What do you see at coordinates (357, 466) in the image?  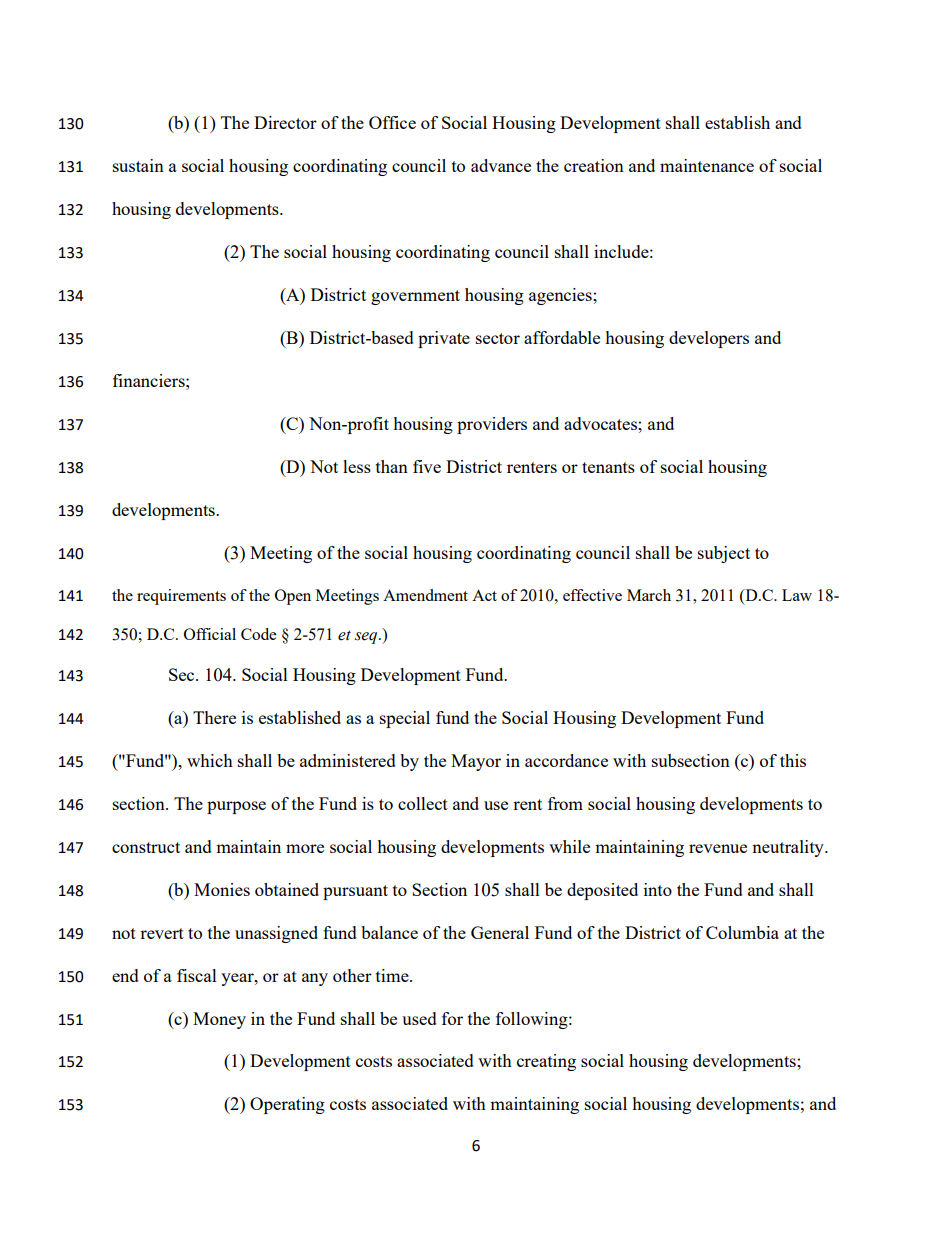 I see `less` at bounding box center [357, 466].
